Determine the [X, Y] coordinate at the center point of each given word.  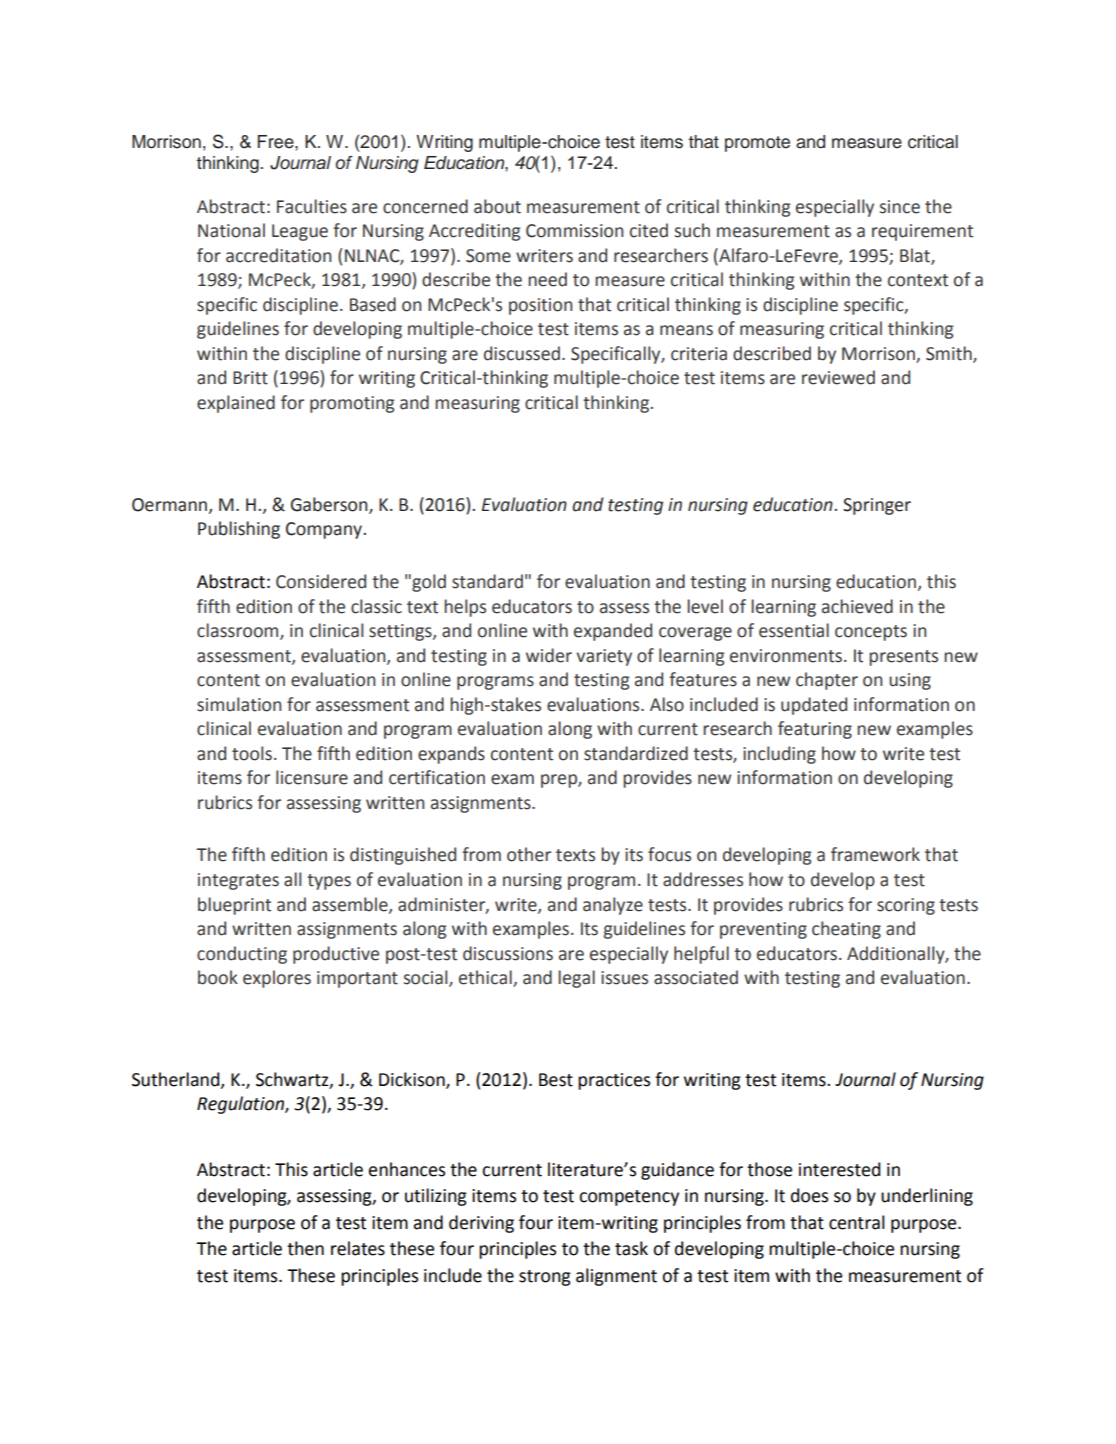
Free [277, 142]
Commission [574, 231]
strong [545, 1278]
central [857, 1222]
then [305, 1248]
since [900, 207]
